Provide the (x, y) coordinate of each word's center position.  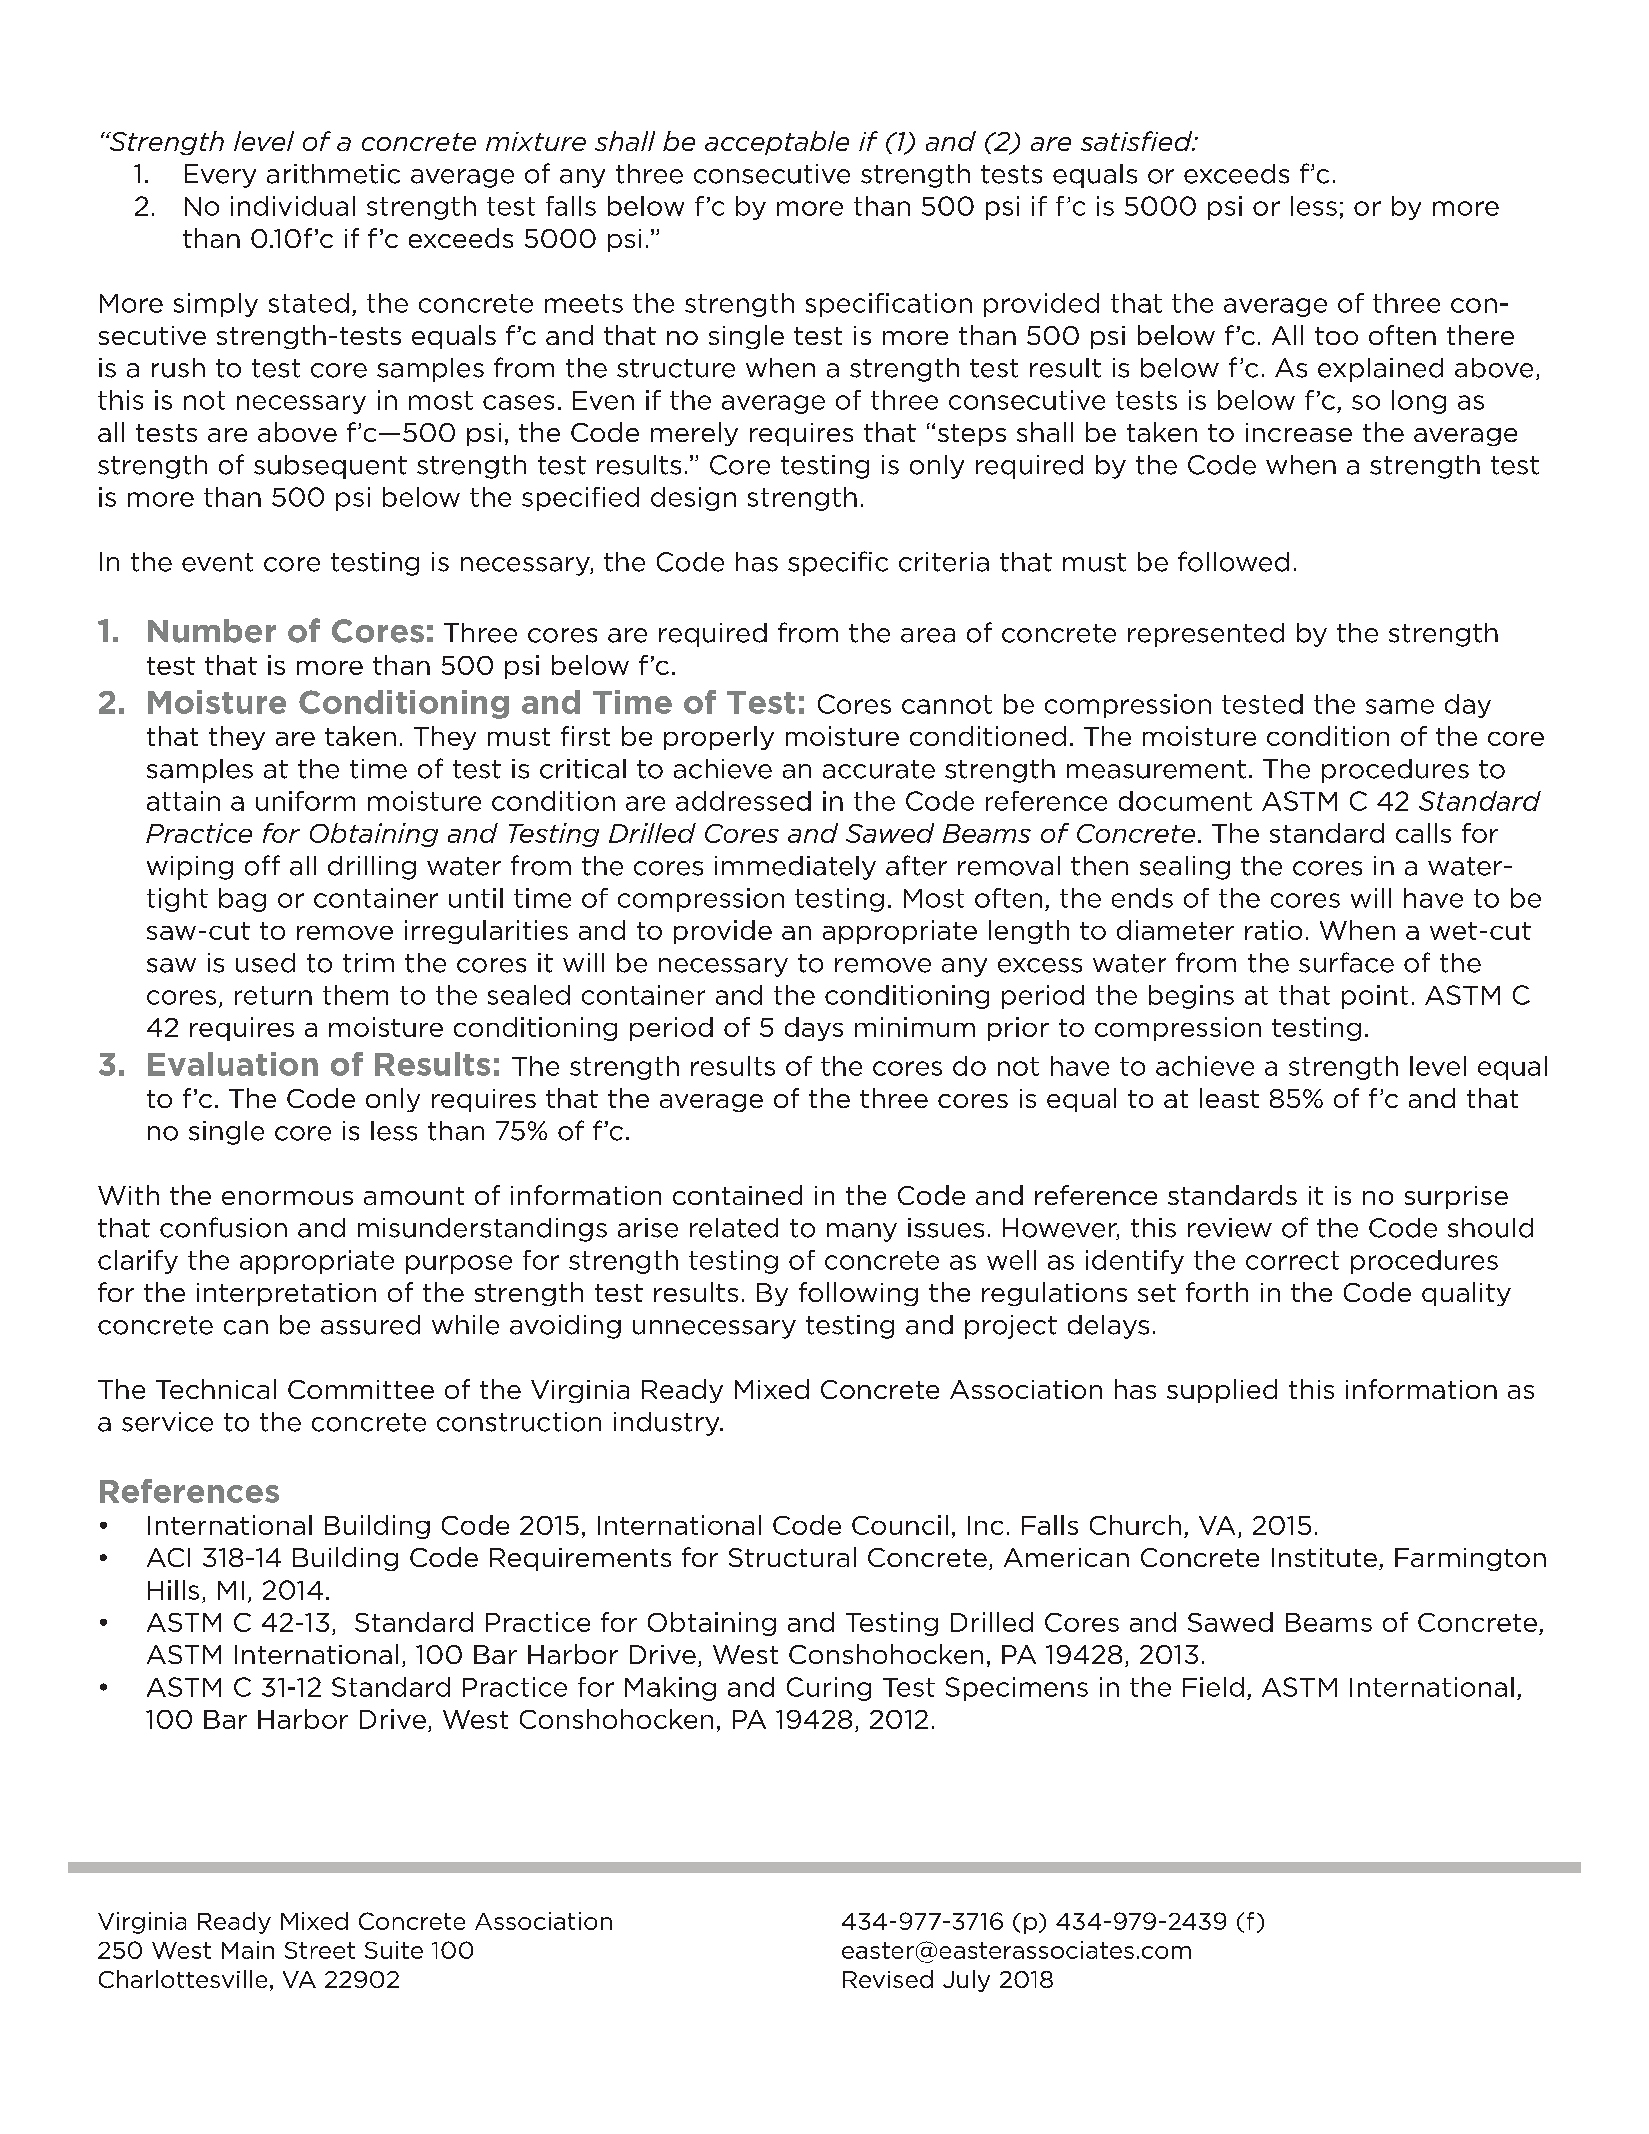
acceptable (777, 143)
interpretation (286, 1294)
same (1400, 706)
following (858, 1294)
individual (293, 206)
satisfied (1138, 141)
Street (320, 1950)
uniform (305, 801)
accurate (879, 769)
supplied (1222, 1391)
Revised (888, 1979)
